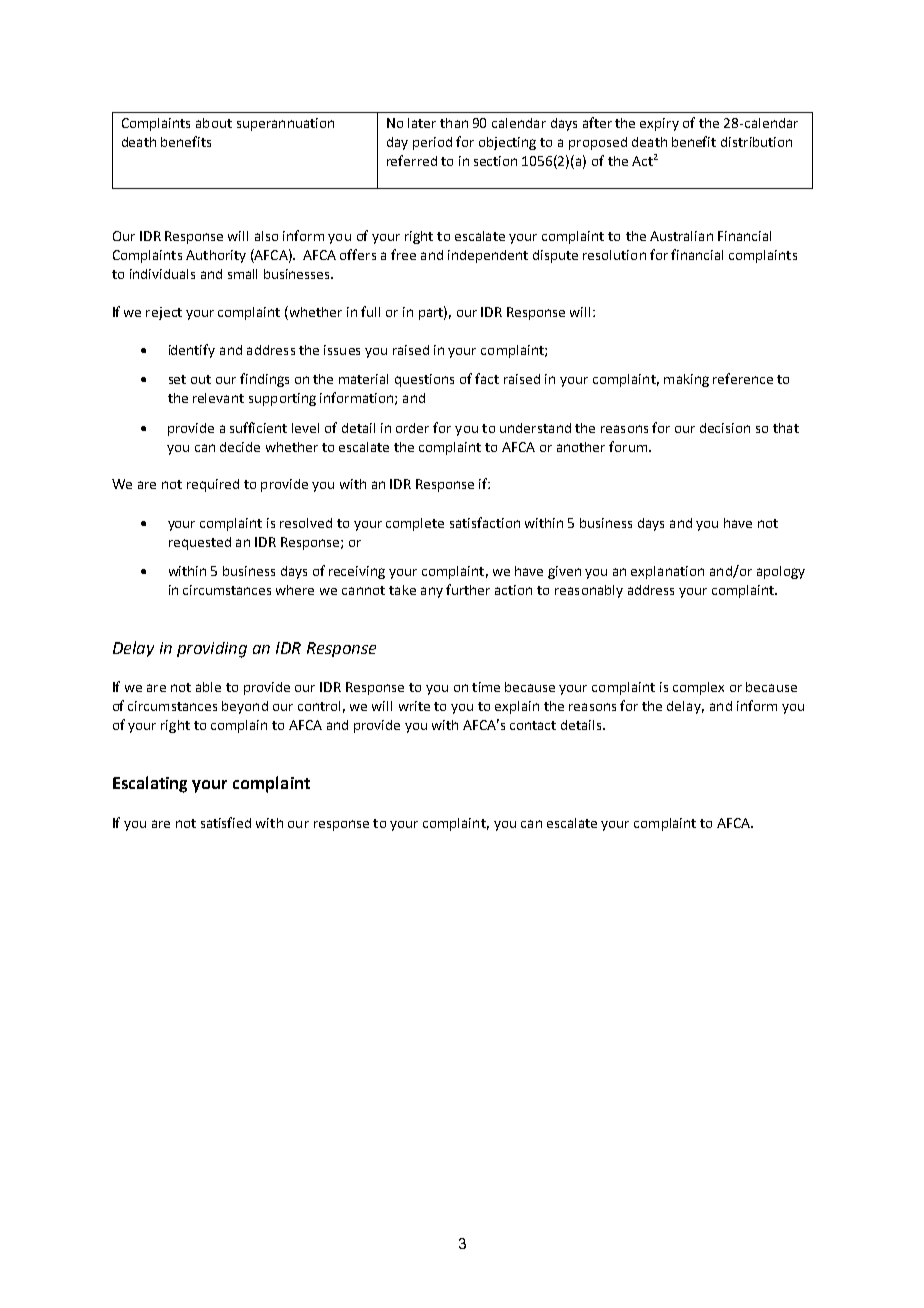 The height and width of the image is (1308, 924). I want to click on distribution, so click(756, 142).
